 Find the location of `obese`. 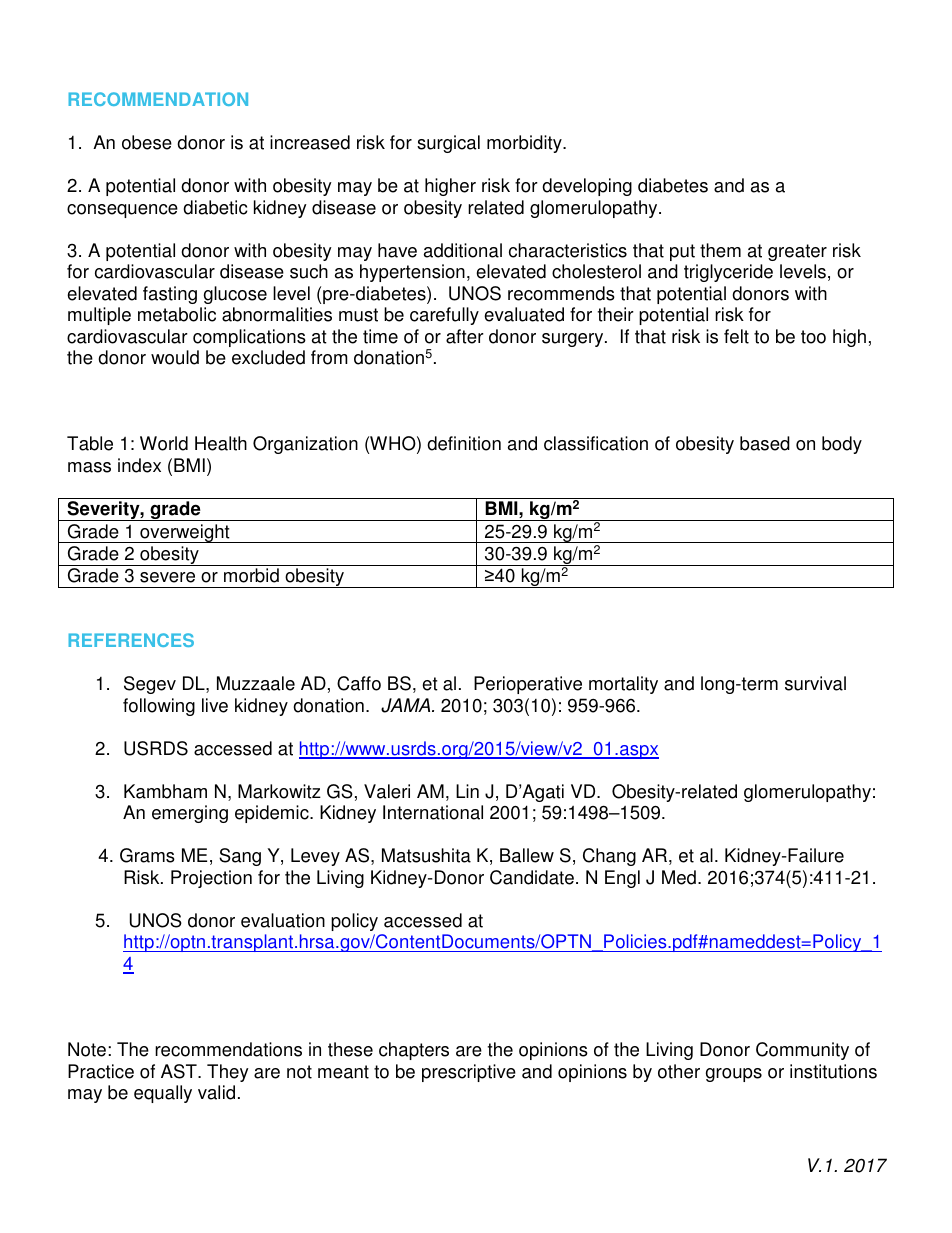

obese is located at coordinates (147, 142).
